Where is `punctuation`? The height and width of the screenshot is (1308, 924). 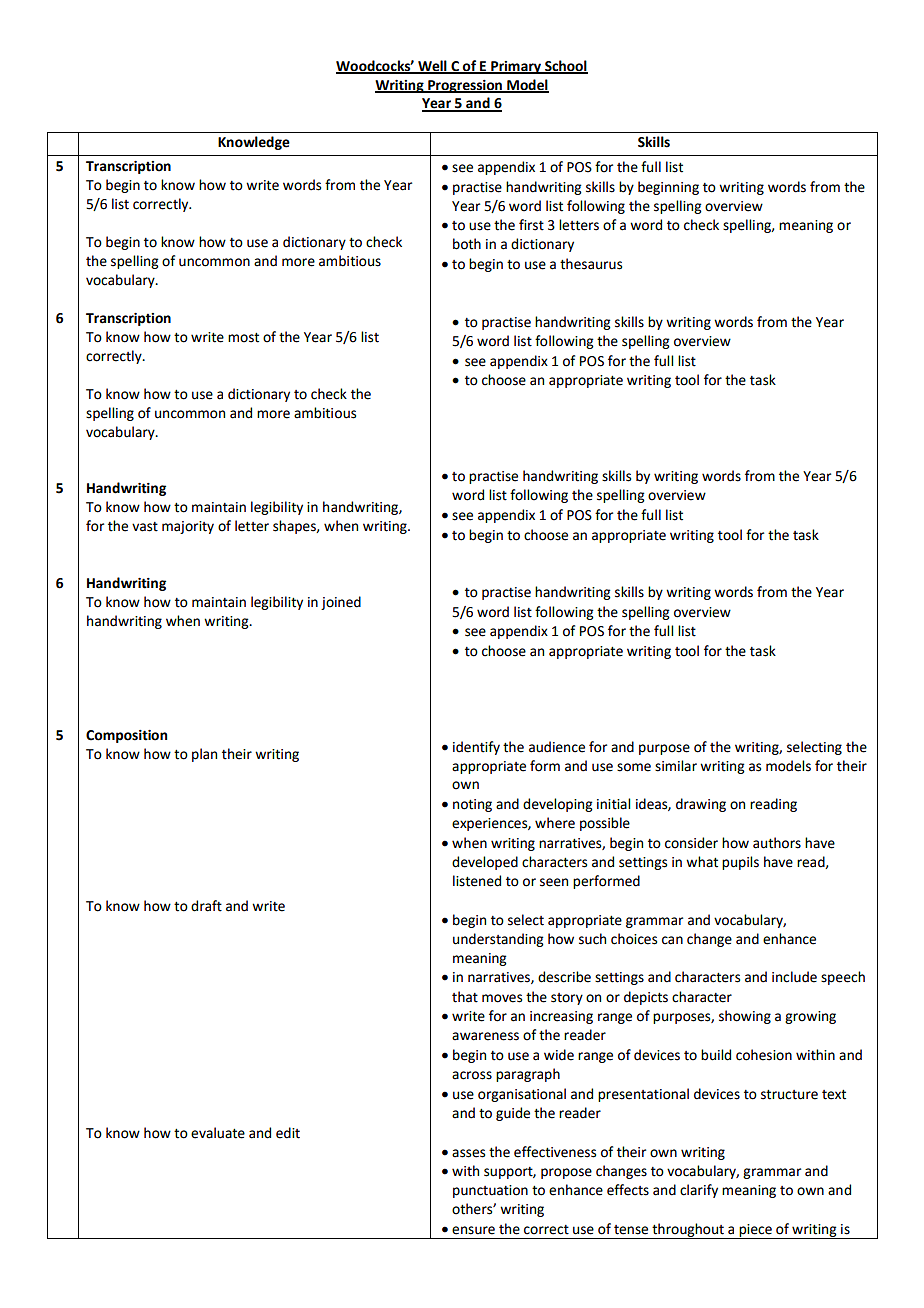 punctuation is located at coordinates (490, 1191).
